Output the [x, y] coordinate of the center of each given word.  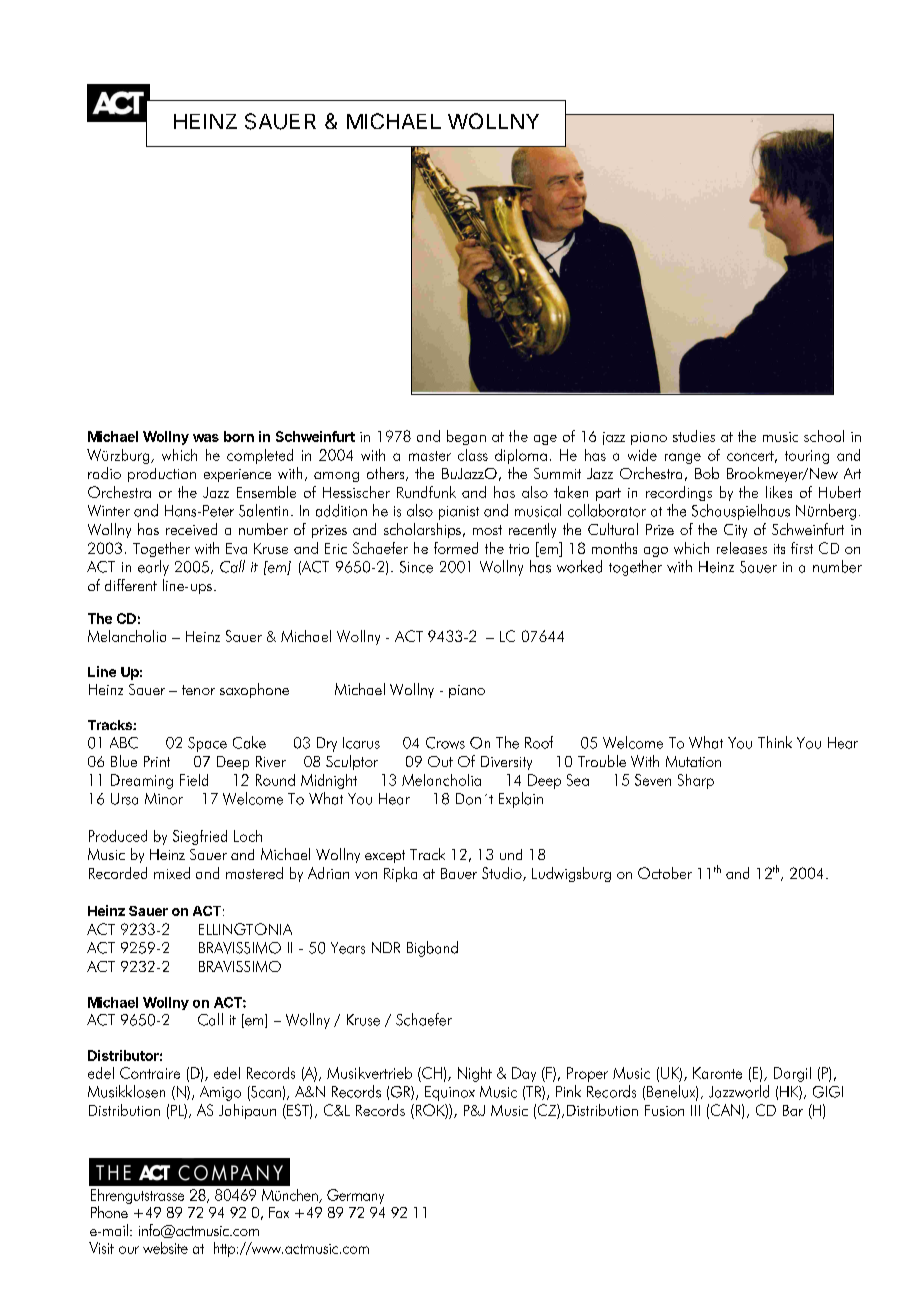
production [162, 475]
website [165, 1248]
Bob [707, 473]
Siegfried [200, 837]
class [473, 455]
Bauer [459, 873]
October [665, 873]
